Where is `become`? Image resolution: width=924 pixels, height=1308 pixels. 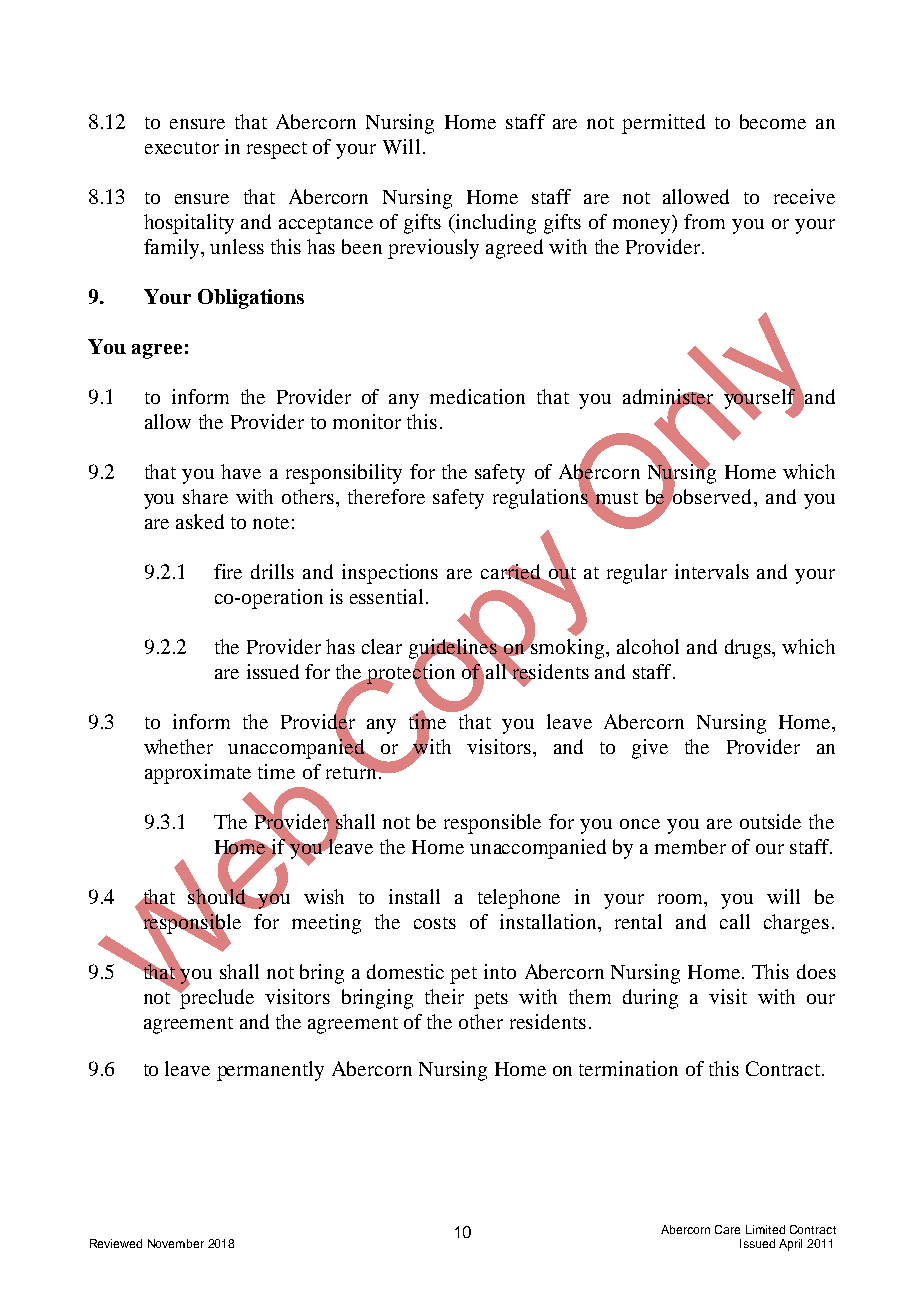 become is located at coordinates (773, 121).
